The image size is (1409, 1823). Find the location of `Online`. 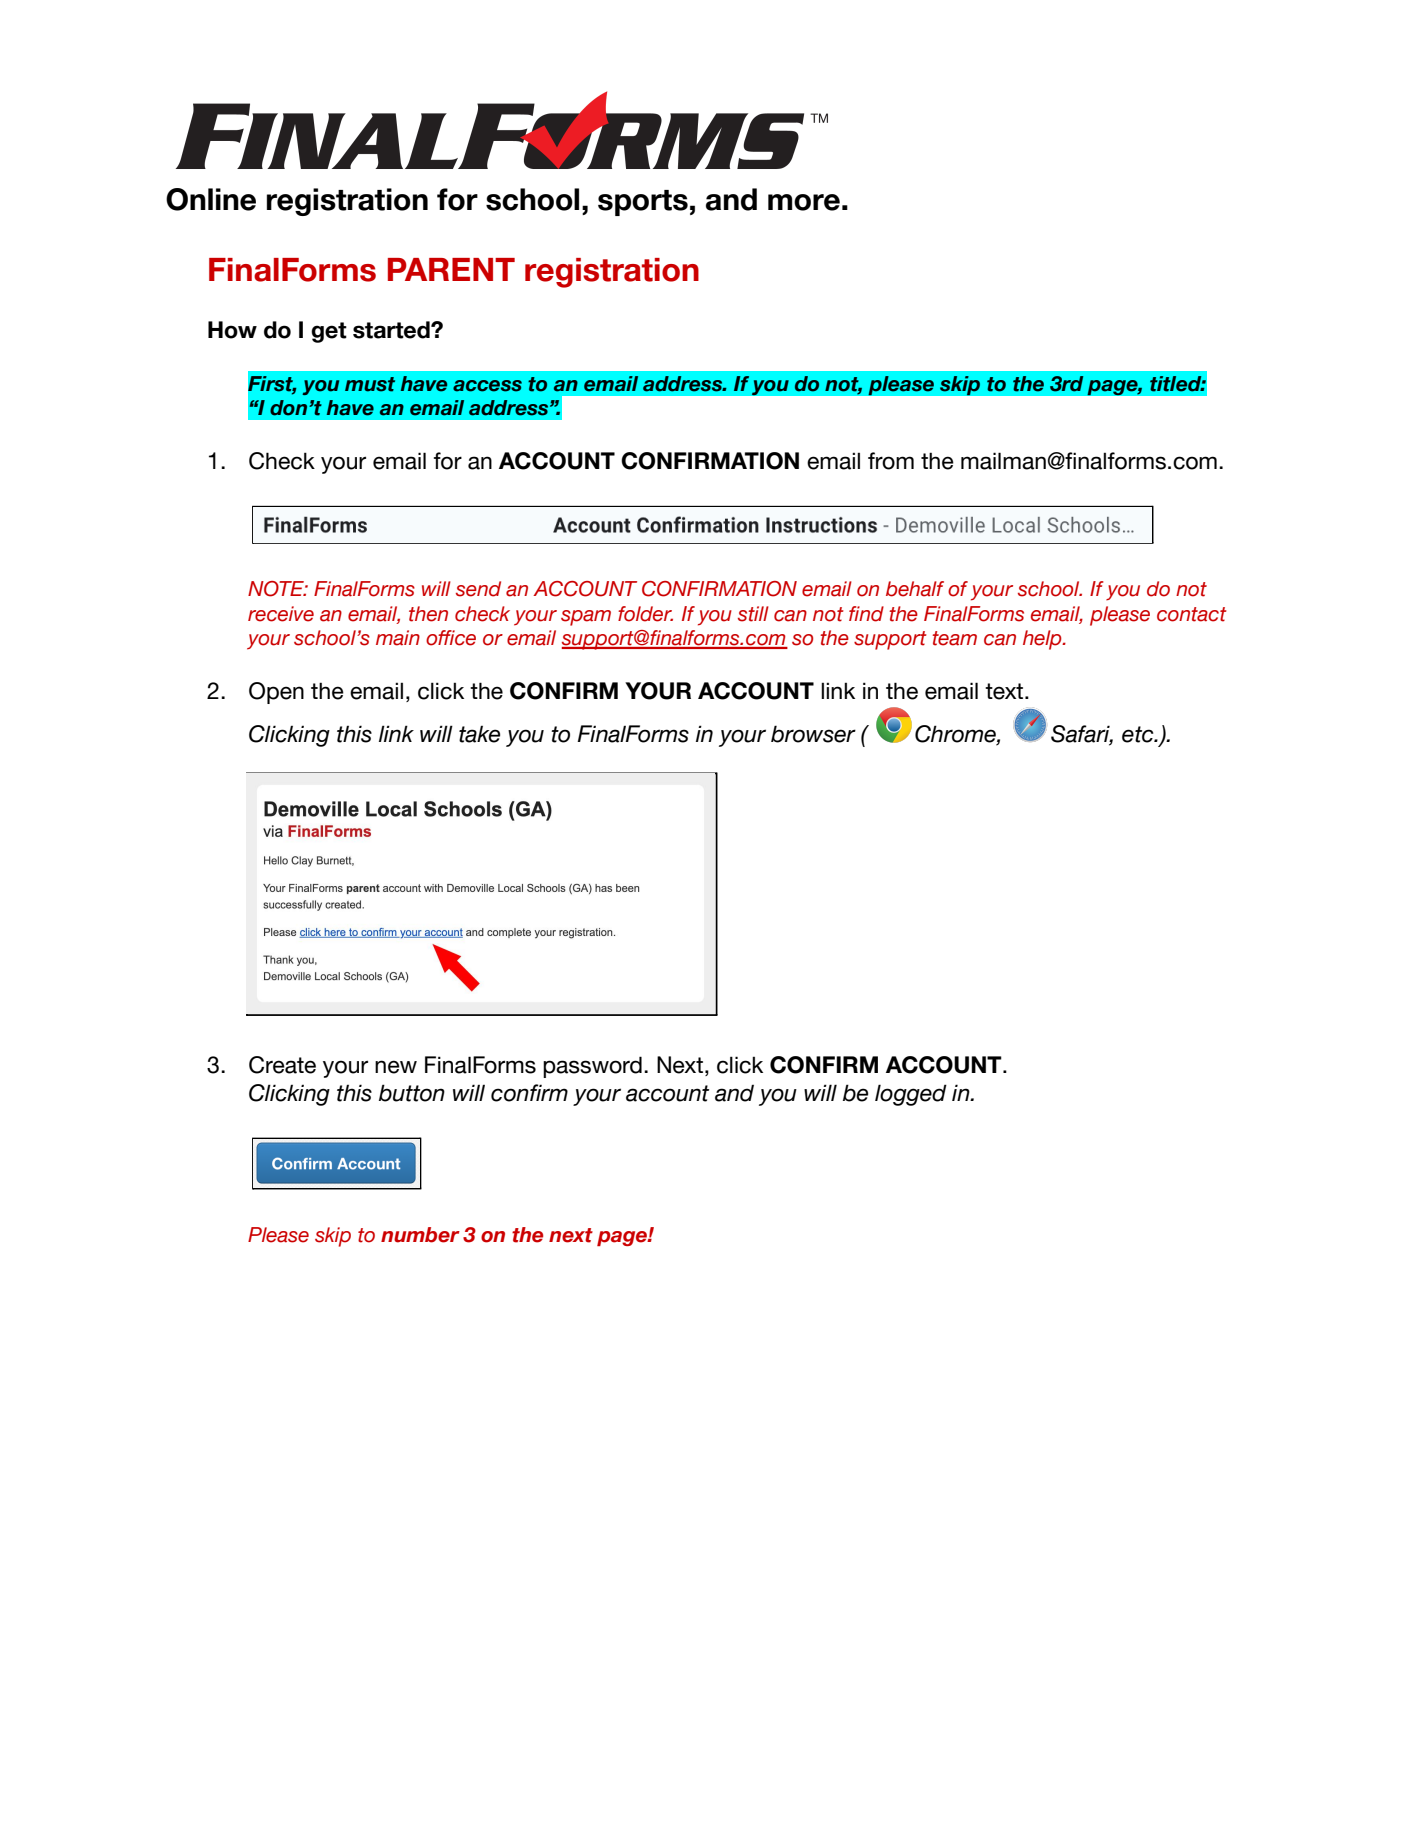

Online is located at coordinates (211, 199).
